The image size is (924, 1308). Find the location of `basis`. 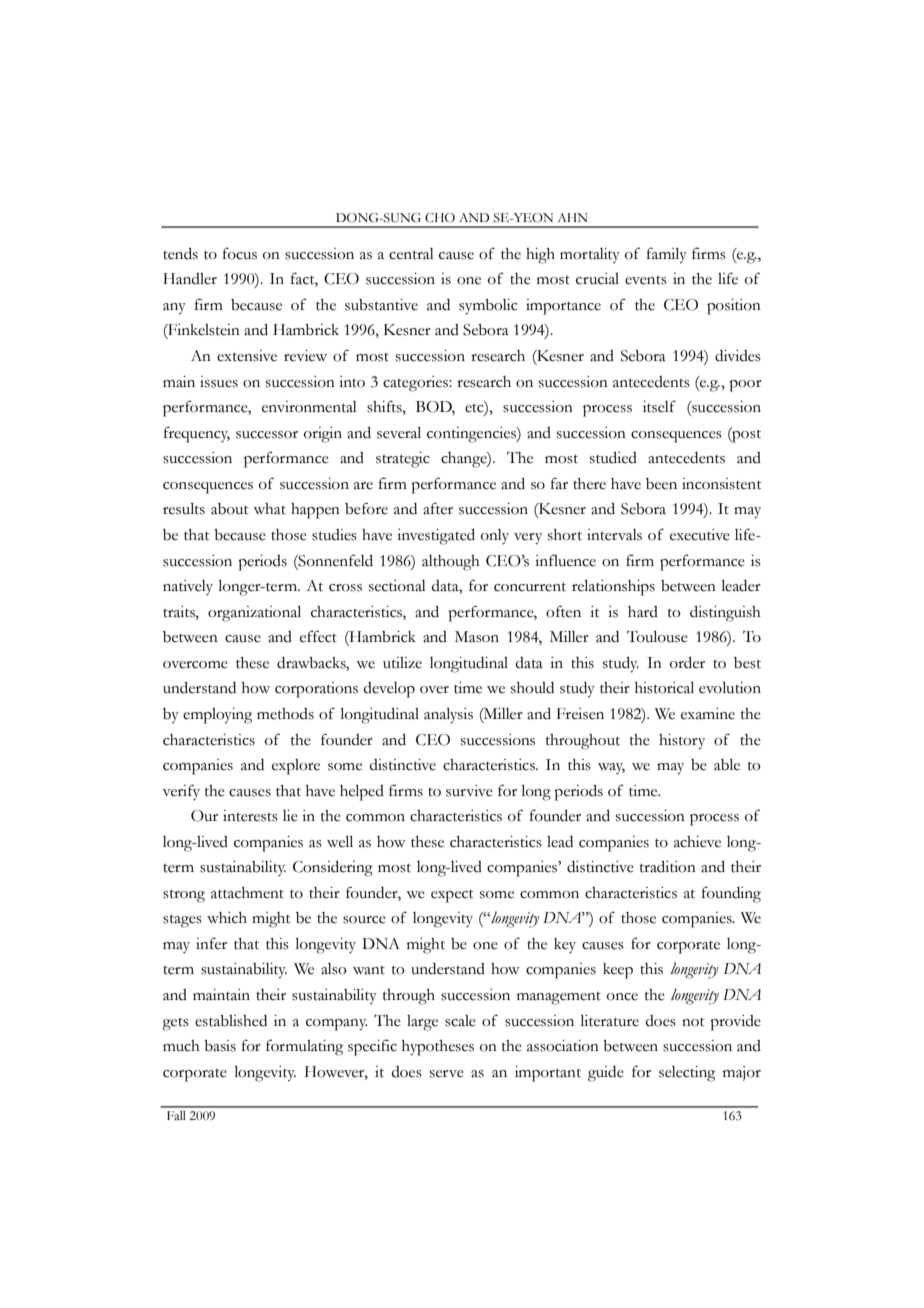

basis is located at coordinates (220, 1046).
